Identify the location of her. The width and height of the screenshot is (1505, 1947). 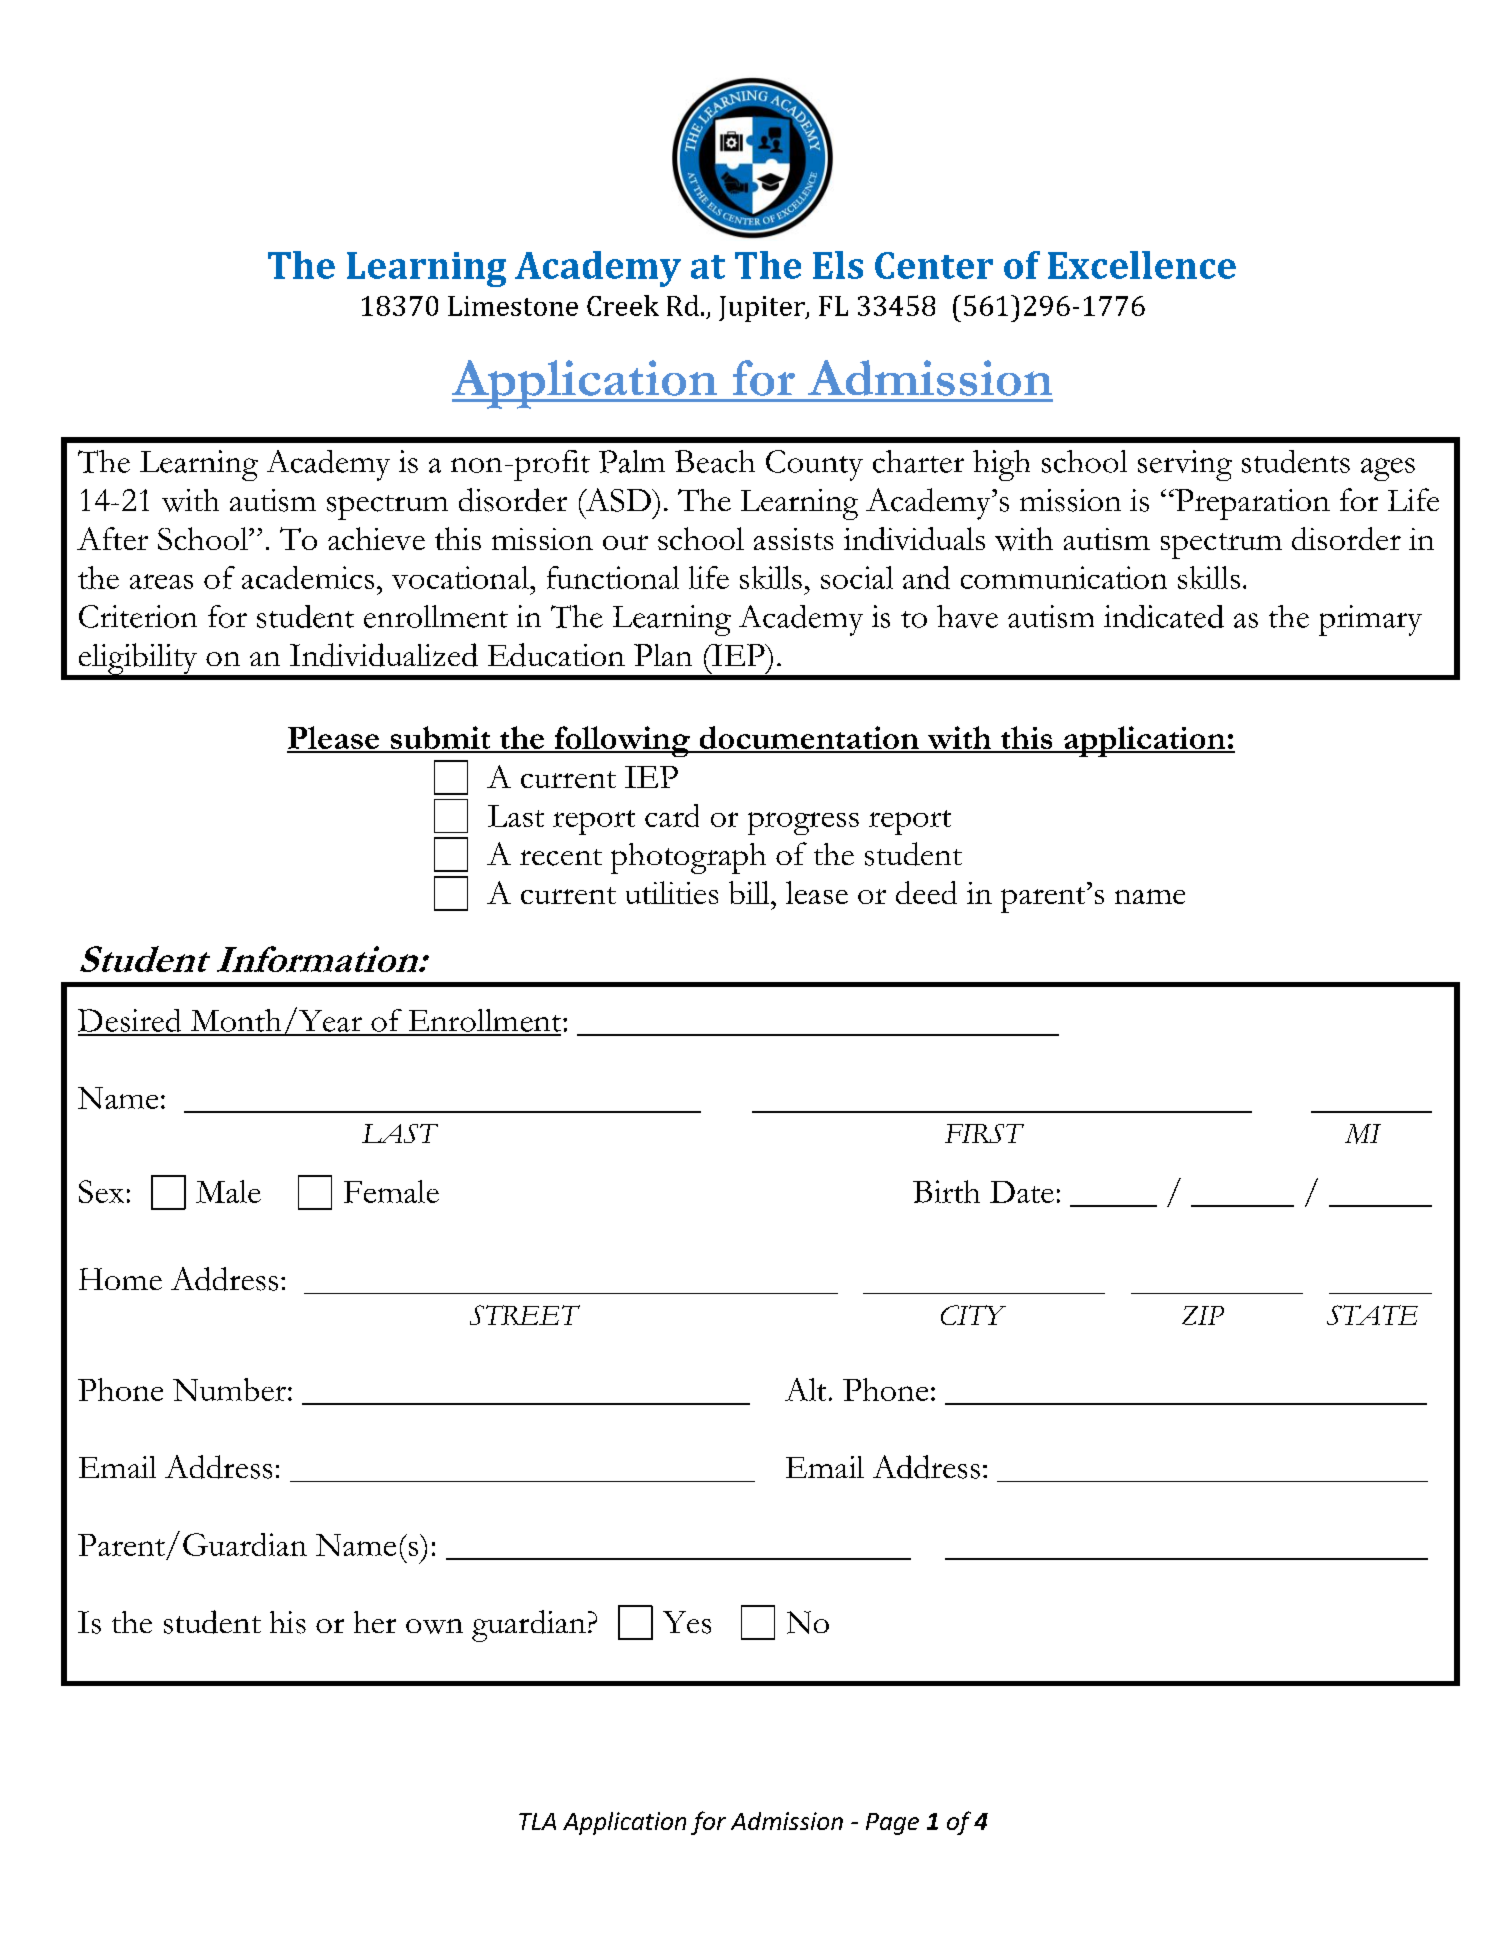
(375, 1622).
